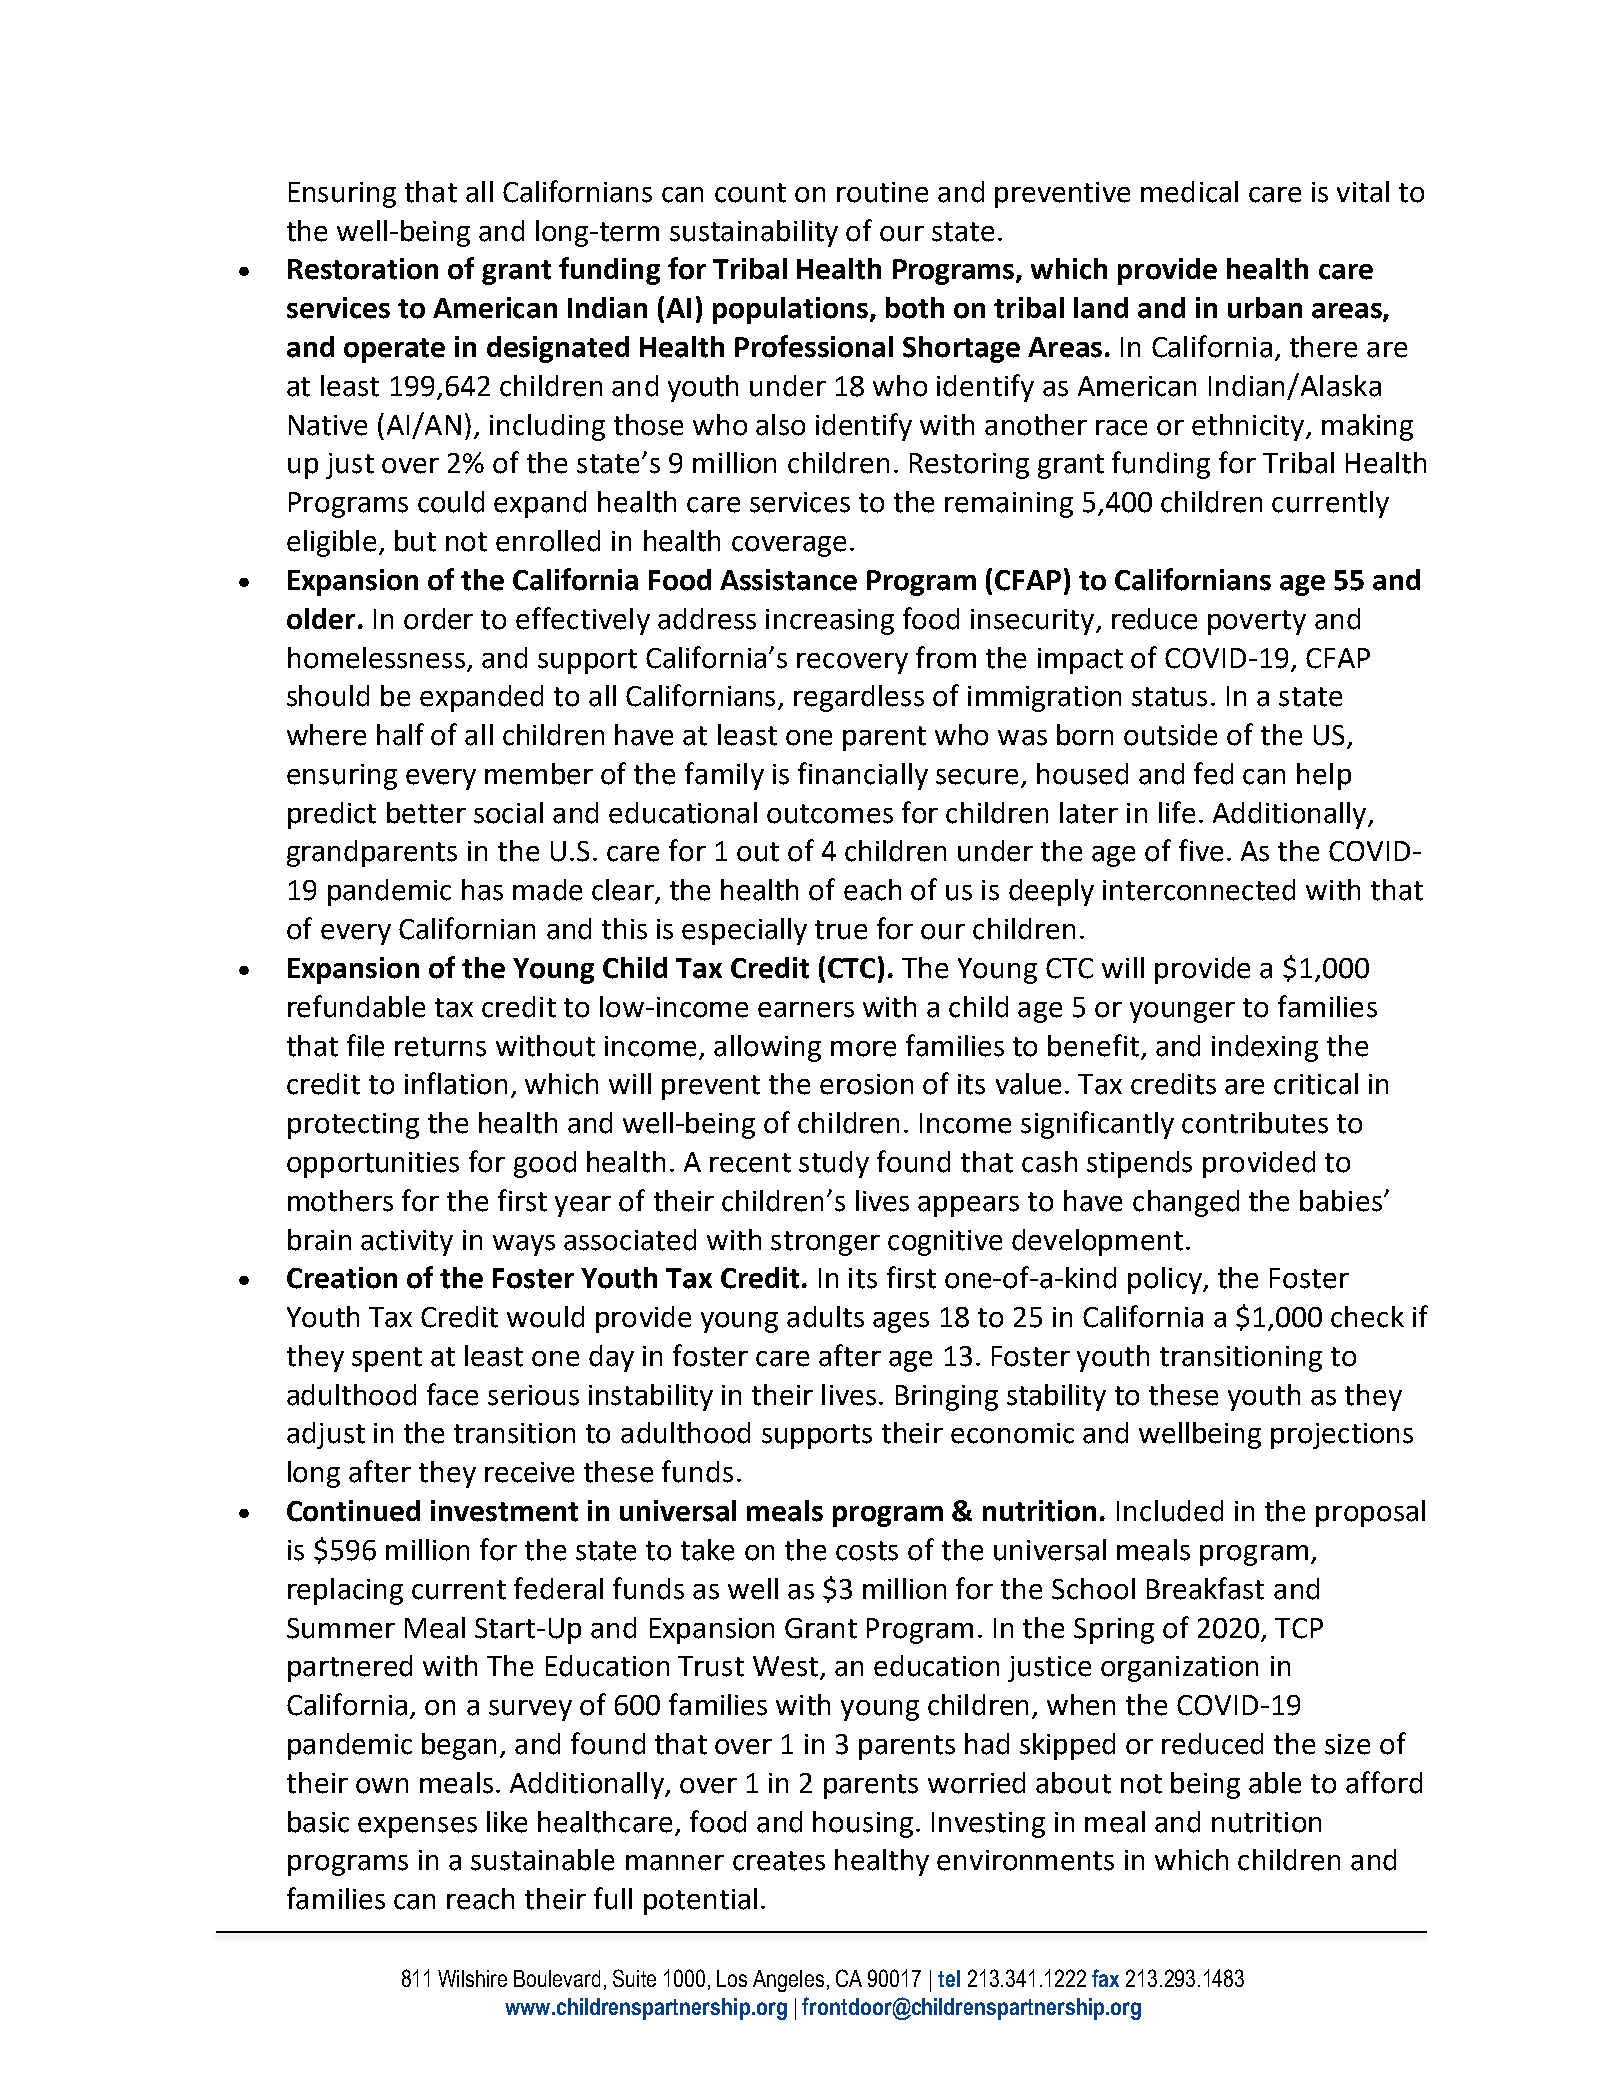  I want to click on urban, so click(1265, 308).
